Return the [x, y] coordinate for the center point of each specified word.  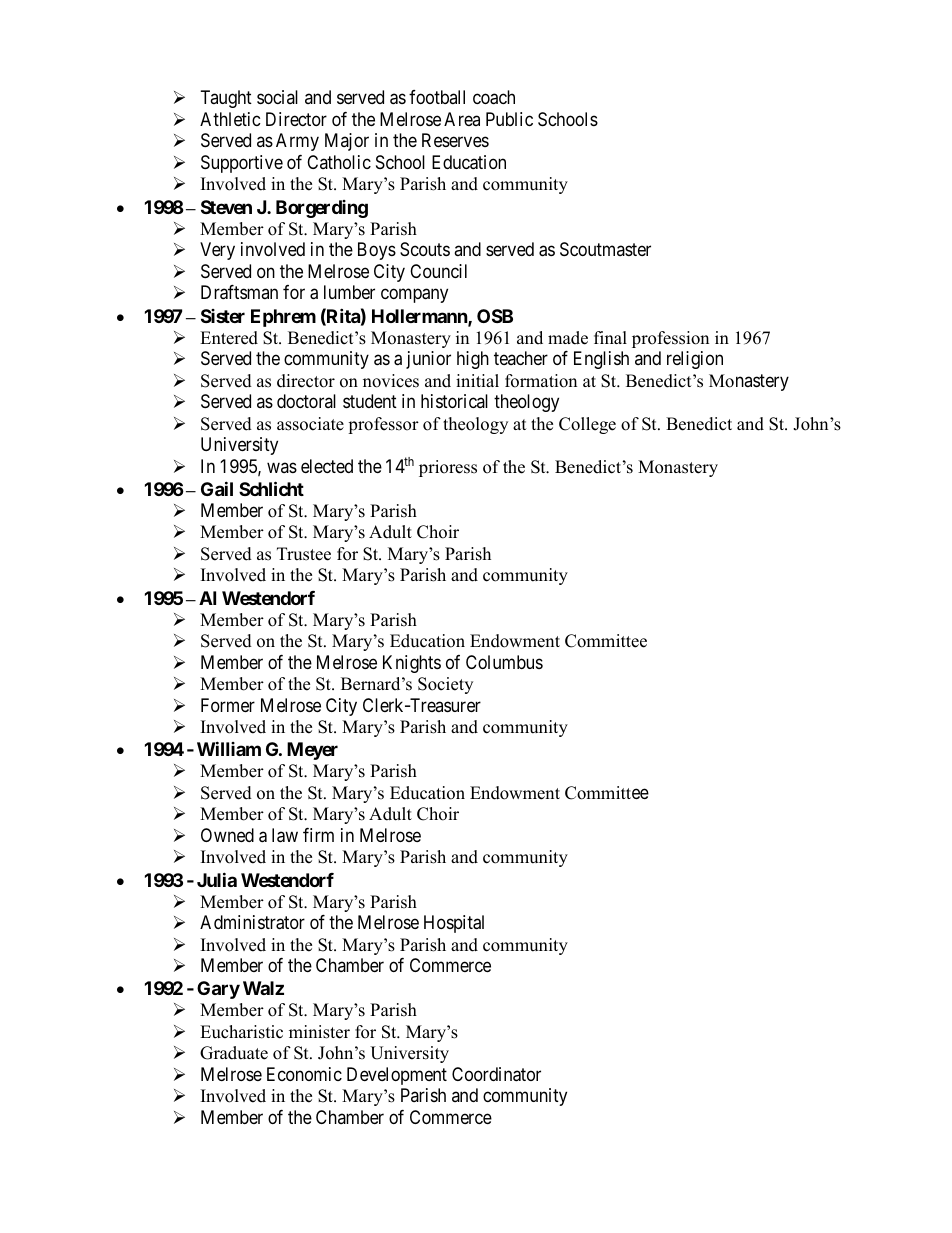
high [473, 360]
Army [297, 142]
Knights [412, 664]
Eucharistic [241, 1032]
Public [509, 119]
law [285, 835]
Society [445, 685]
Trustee [304, 554]
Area [462, 119]
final [610, 337]
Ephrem [283, 318]
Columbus [504, 662]
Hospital [454, 924]
